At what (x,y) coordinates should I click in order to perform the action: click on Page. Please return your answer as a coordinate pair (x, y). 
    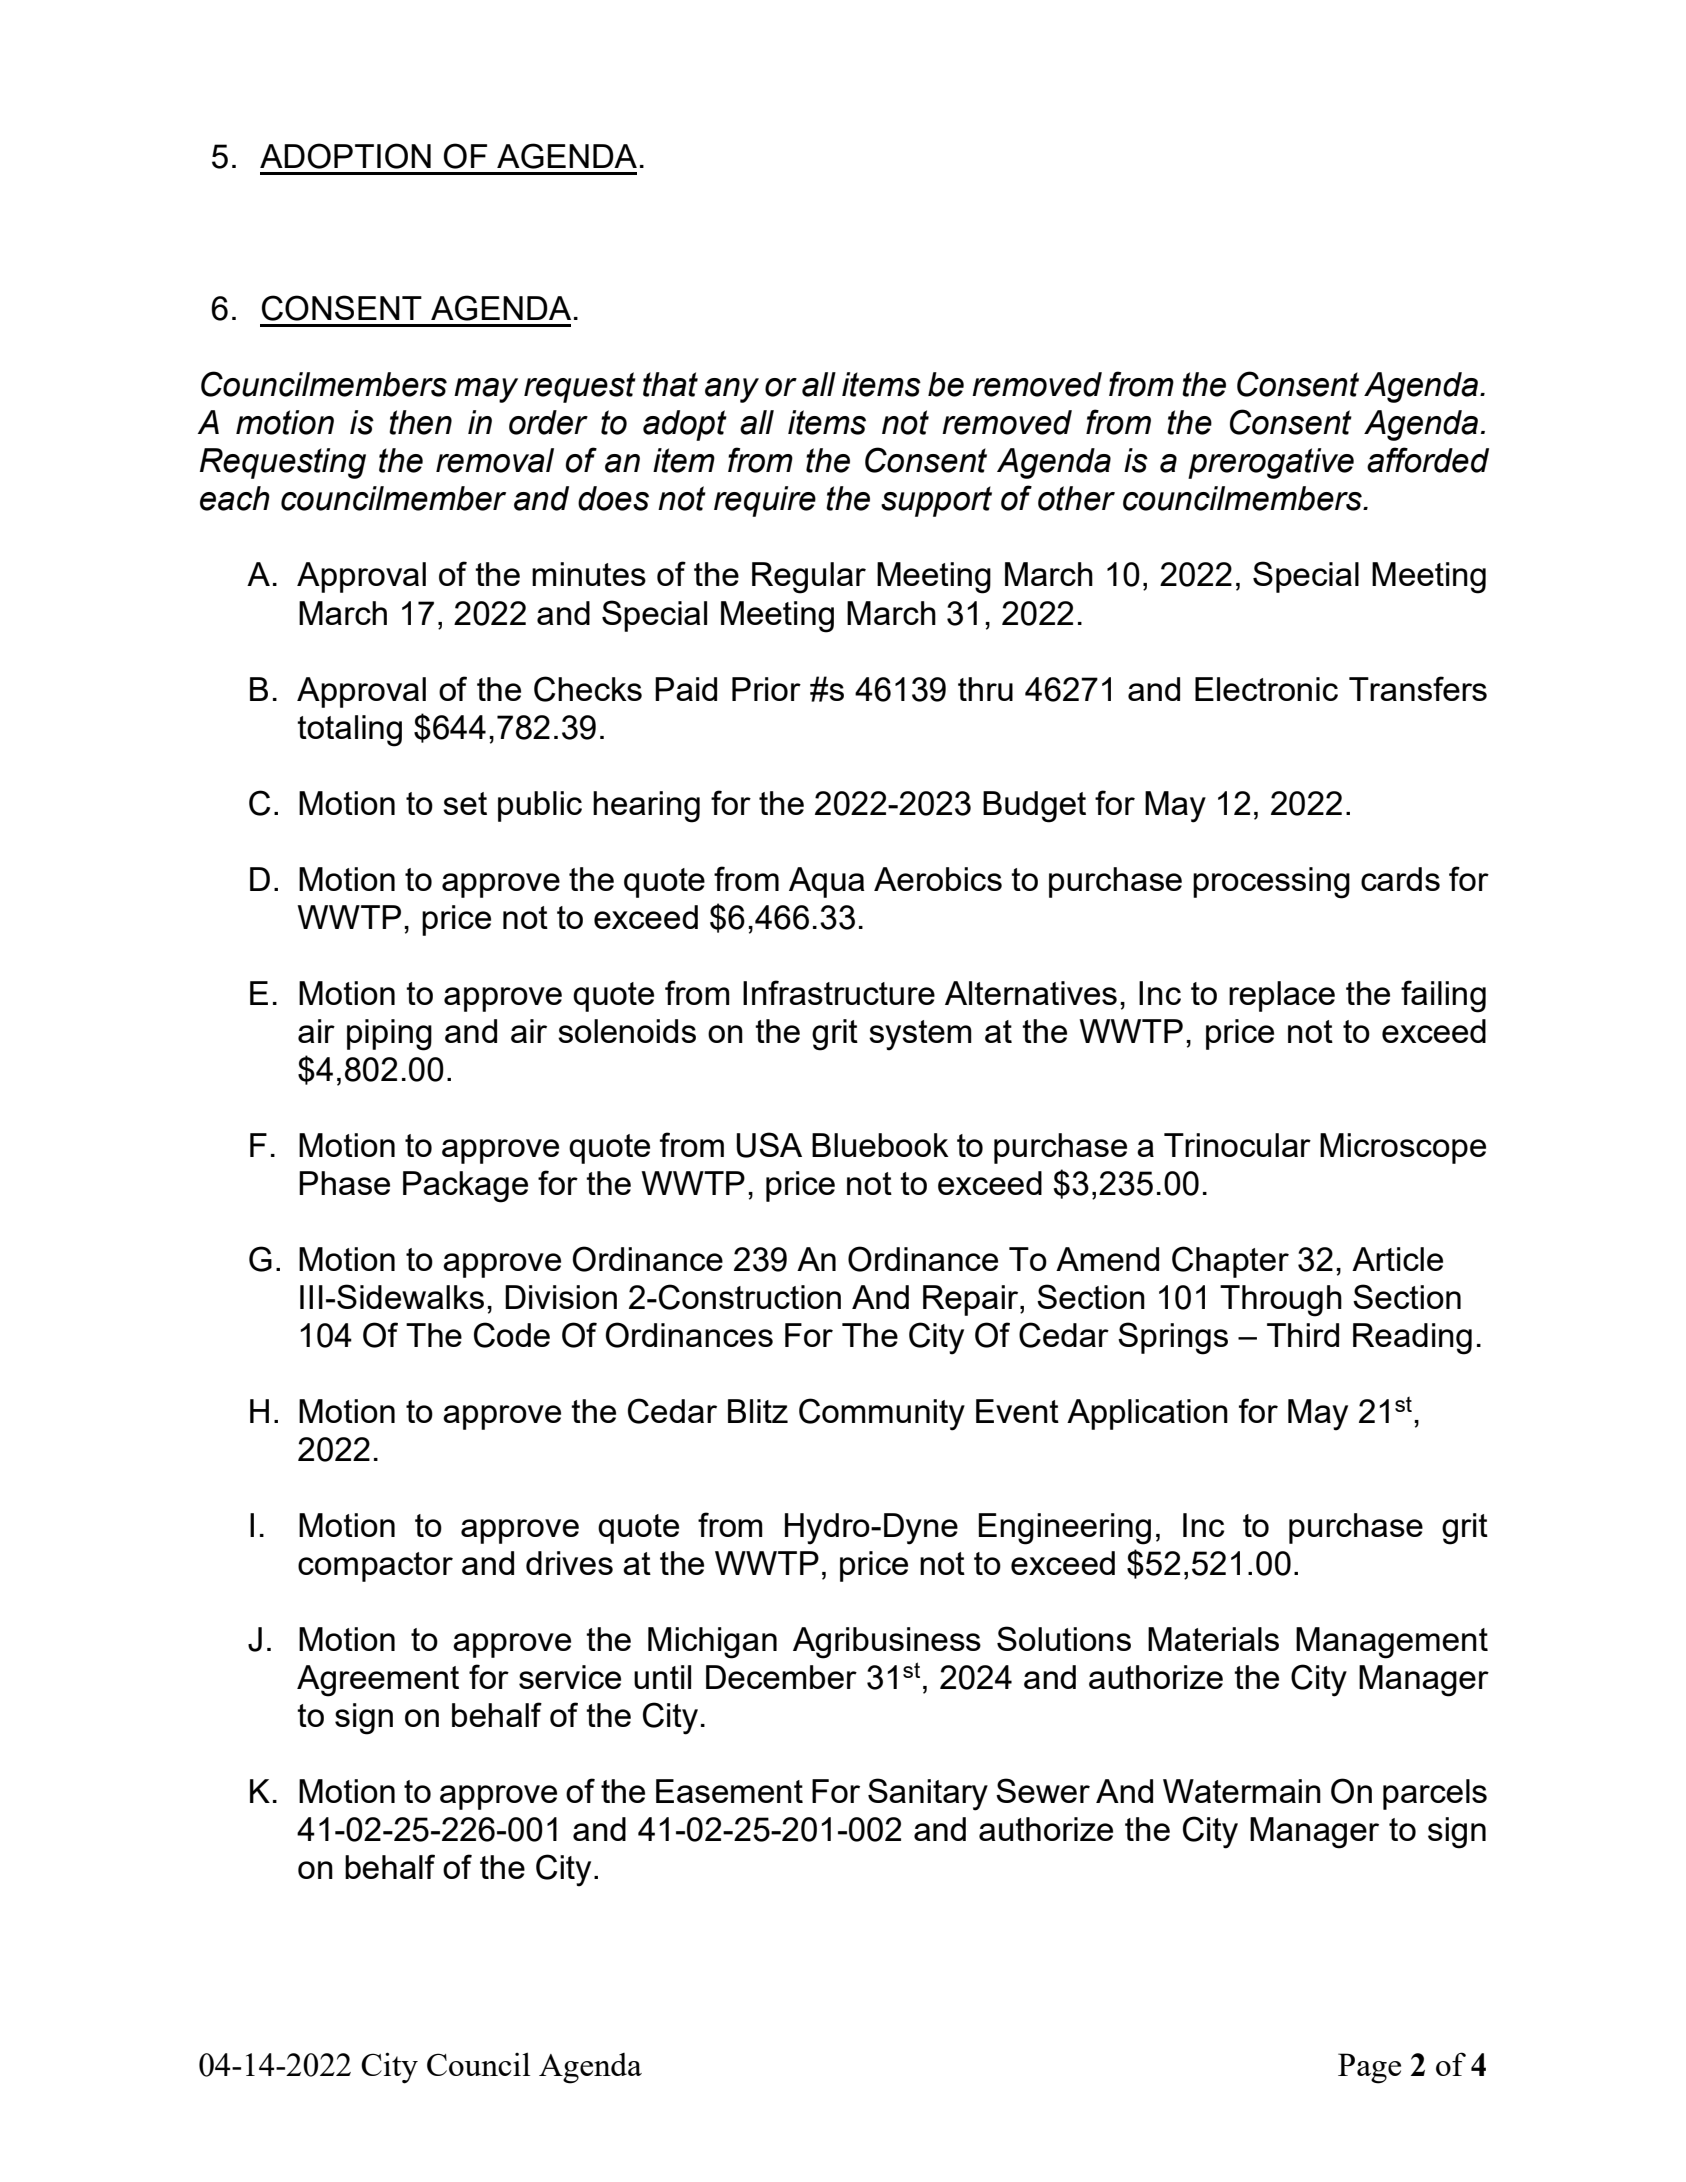
    Looking at the image, I should click on (1369, 2068).
